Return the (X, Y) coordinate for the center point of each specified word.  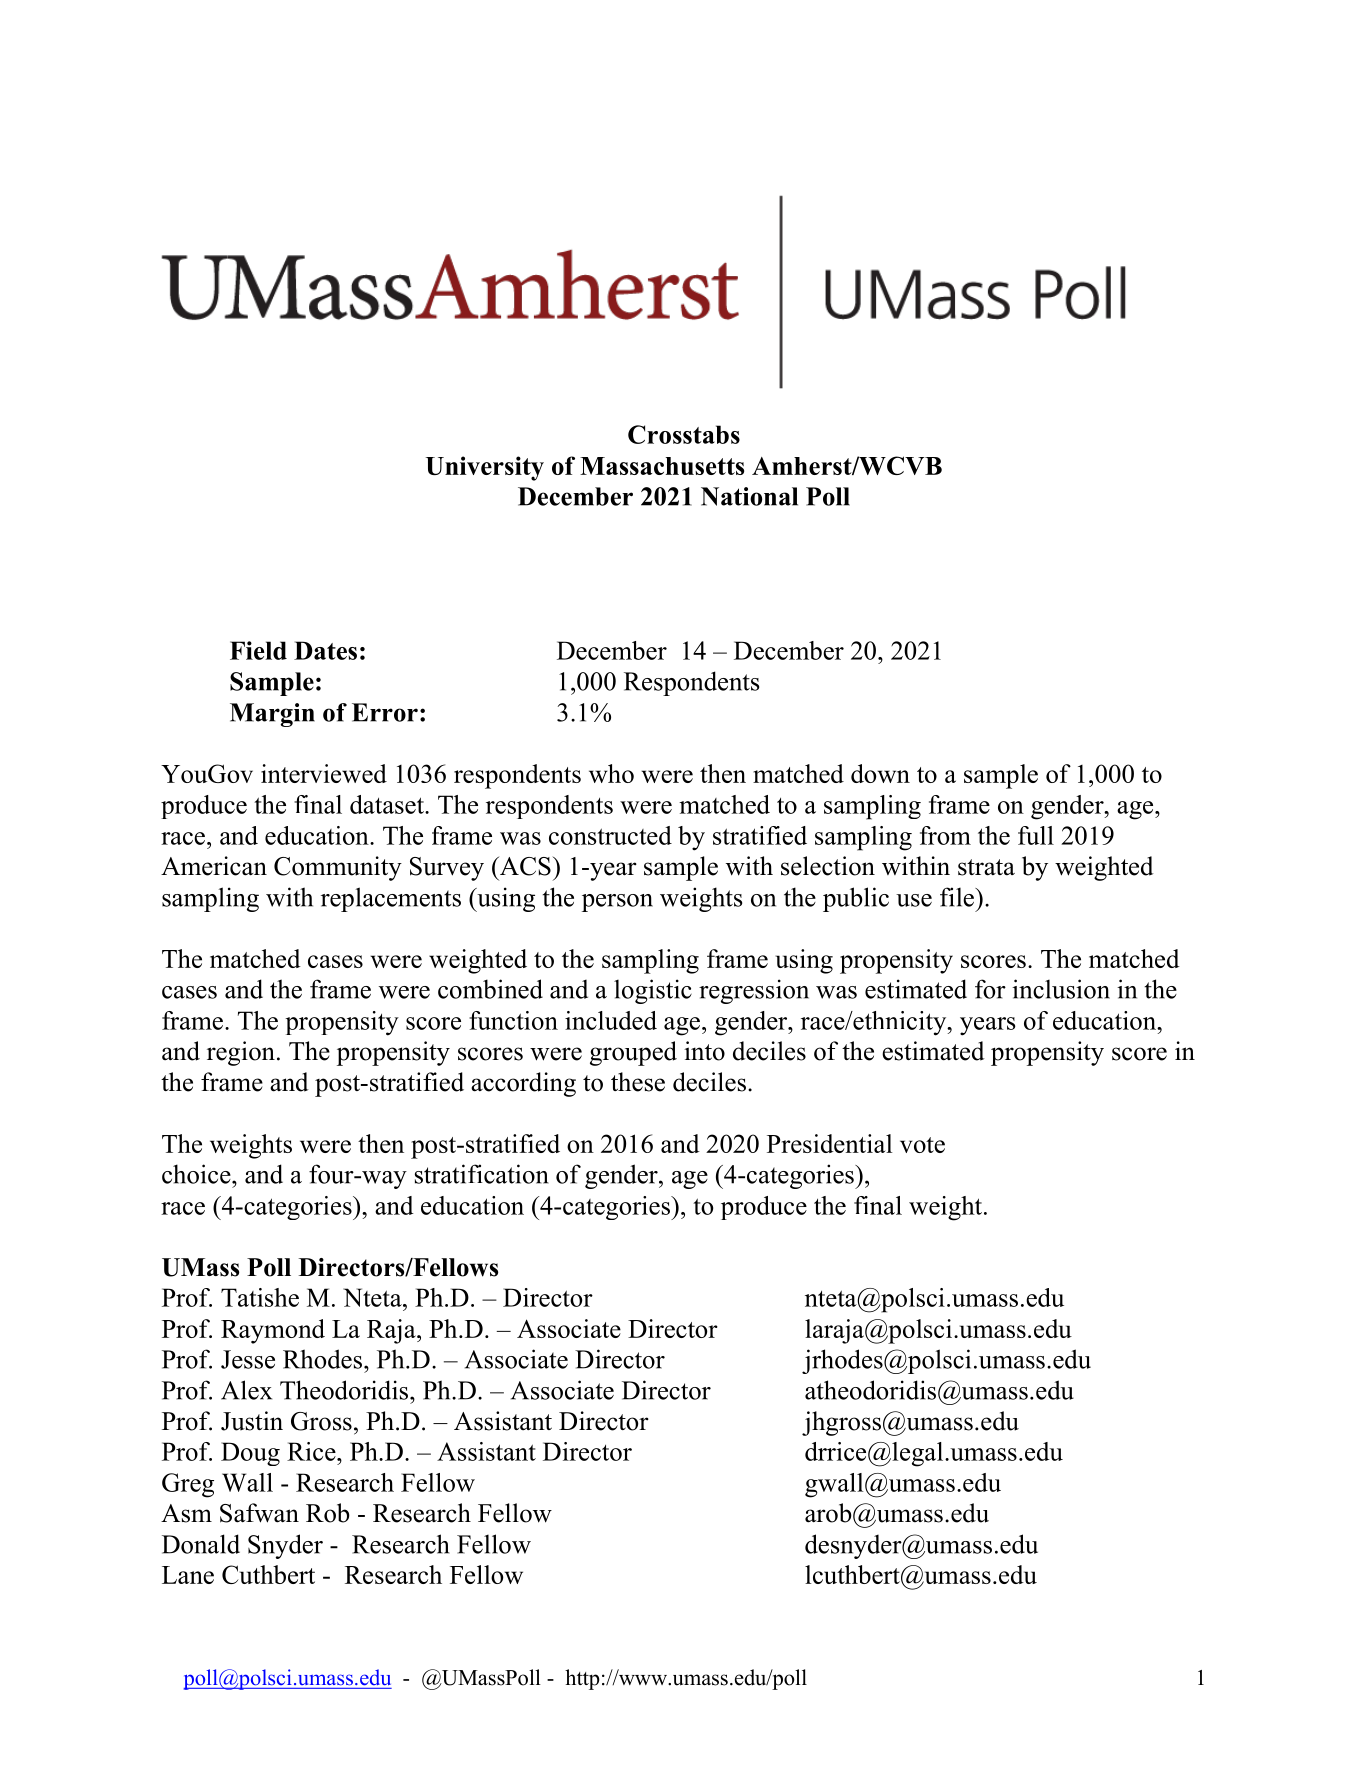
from (945, 835)
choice (197, 1174)
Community (338, 868)
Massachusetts (662, 466)
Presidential (829, 1143)
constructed (610, 835)
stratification (482, 1174)
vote (922, 1145)
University (485, 468)
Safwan (259, 1513)
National (749, 496)
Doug (250, 1454)
